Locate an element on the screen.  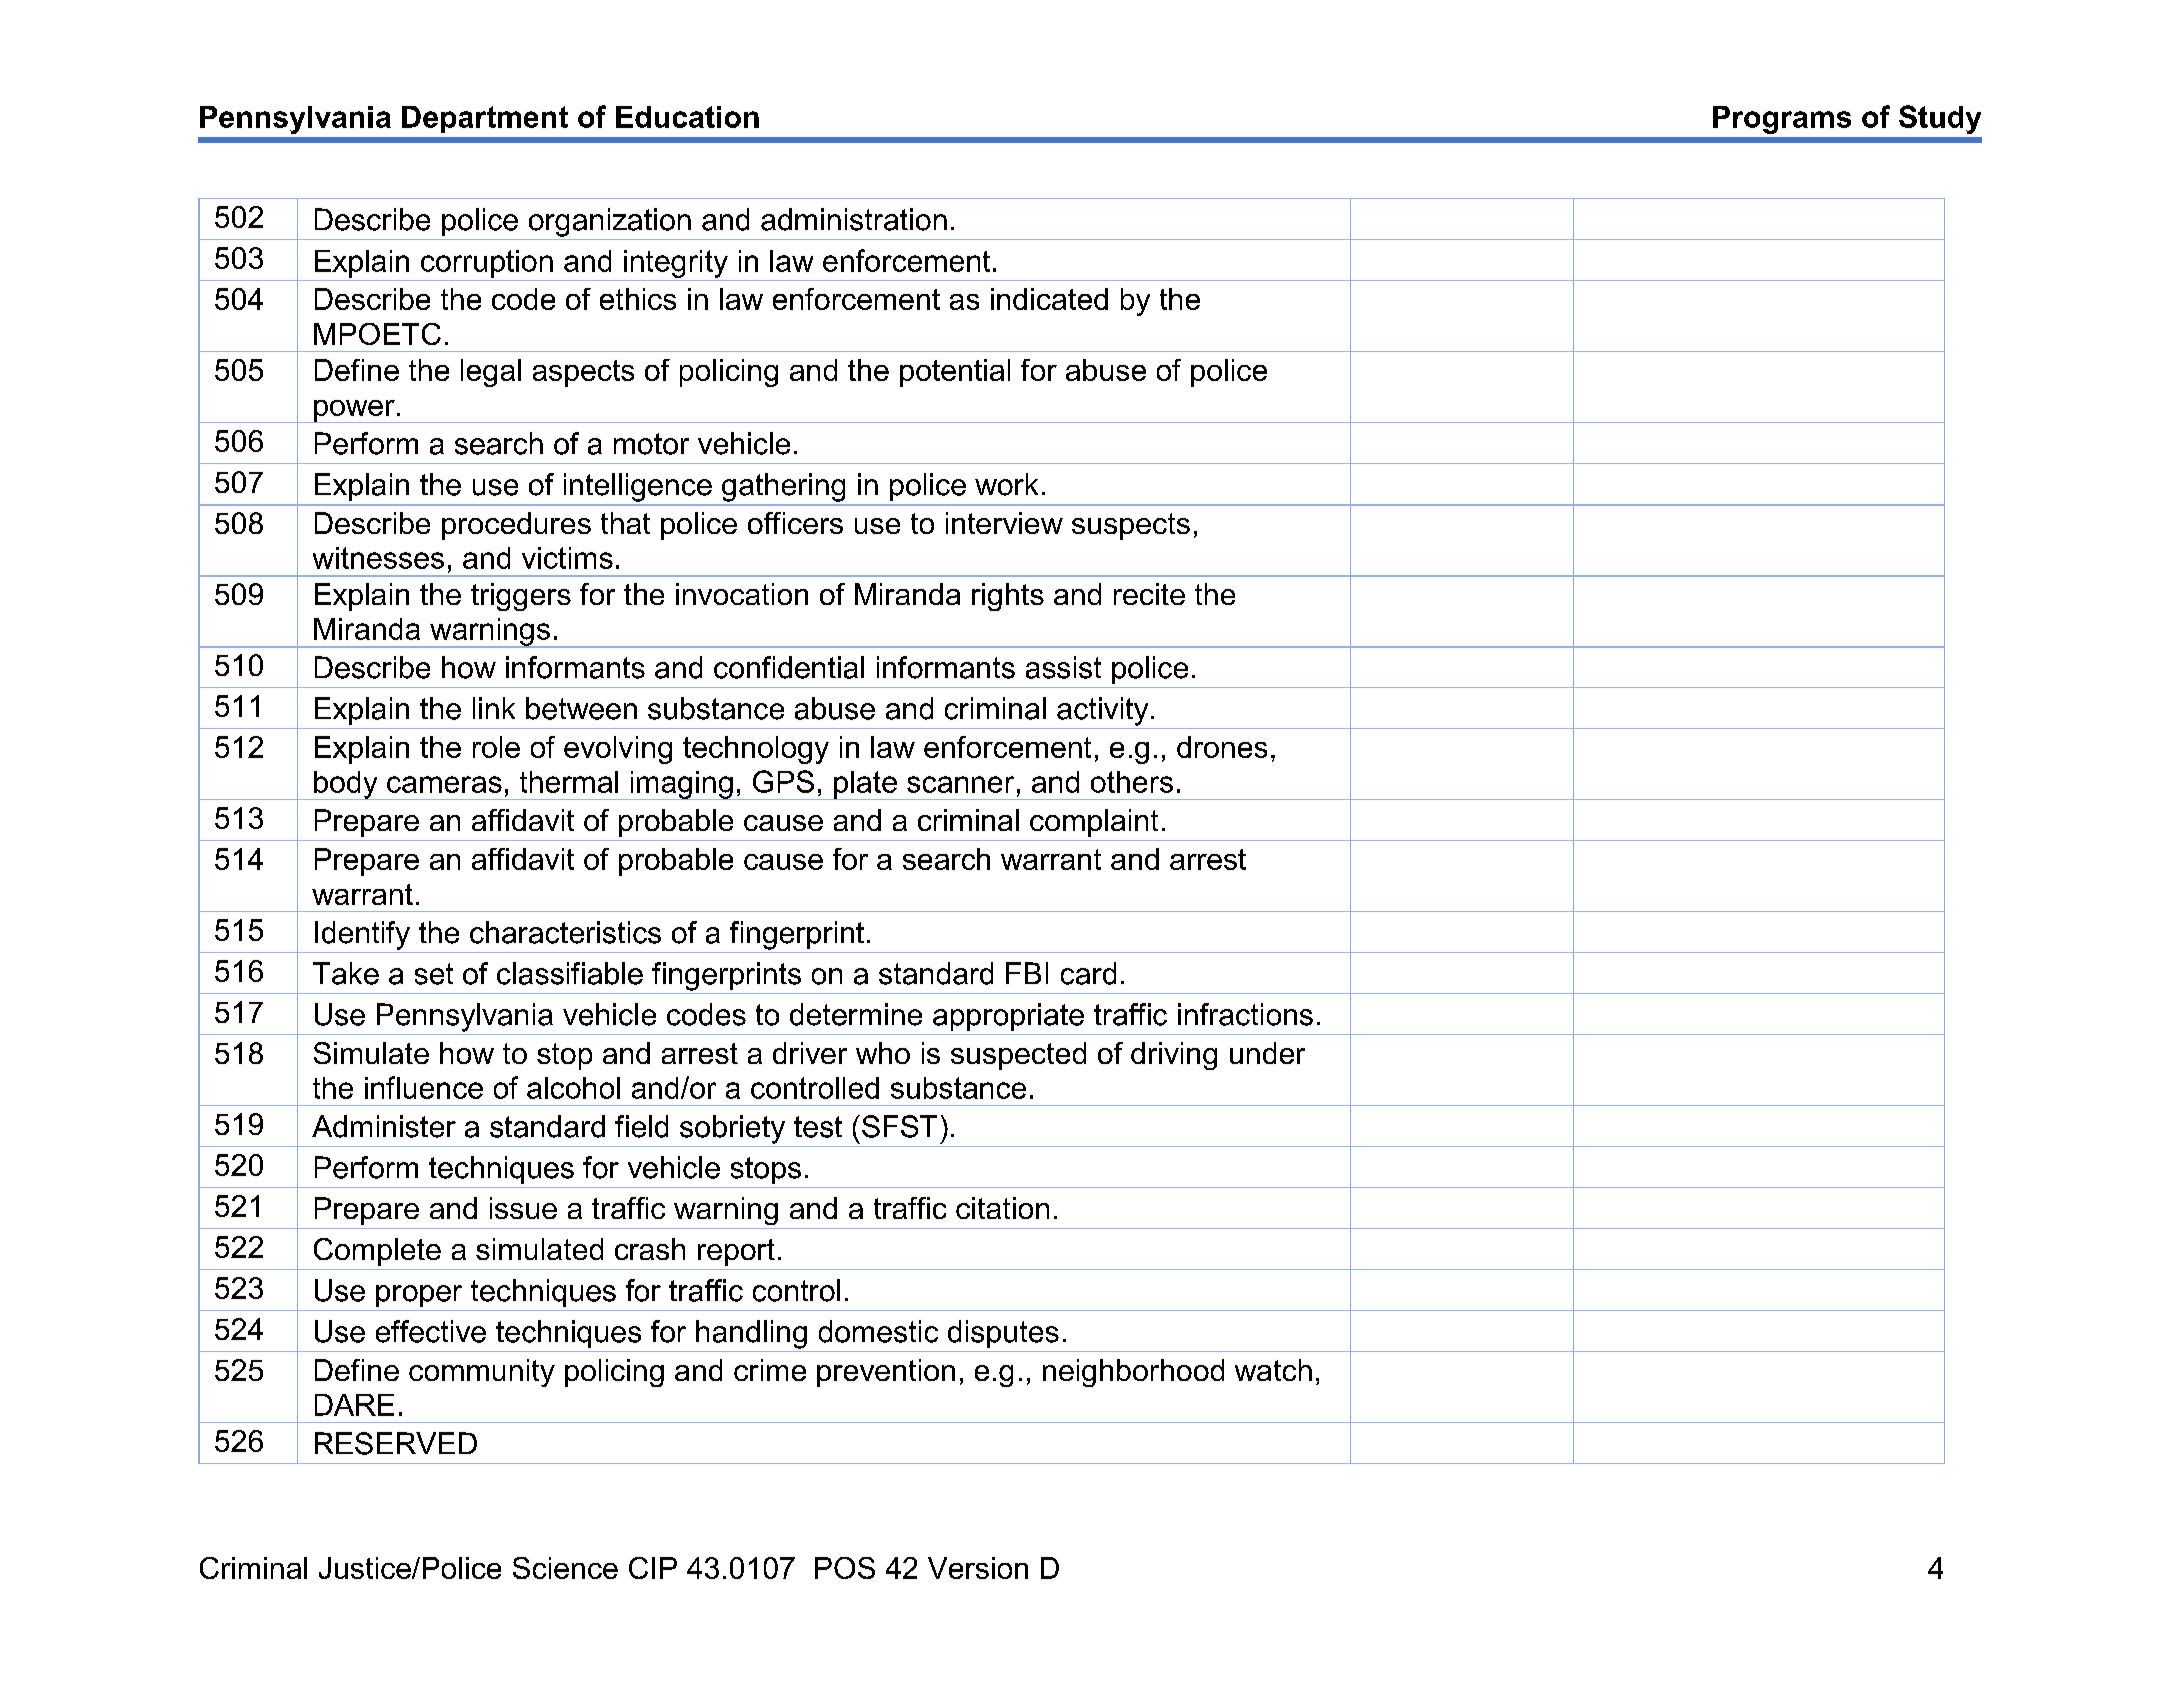
Science is located at coordinates (565, 1568).
